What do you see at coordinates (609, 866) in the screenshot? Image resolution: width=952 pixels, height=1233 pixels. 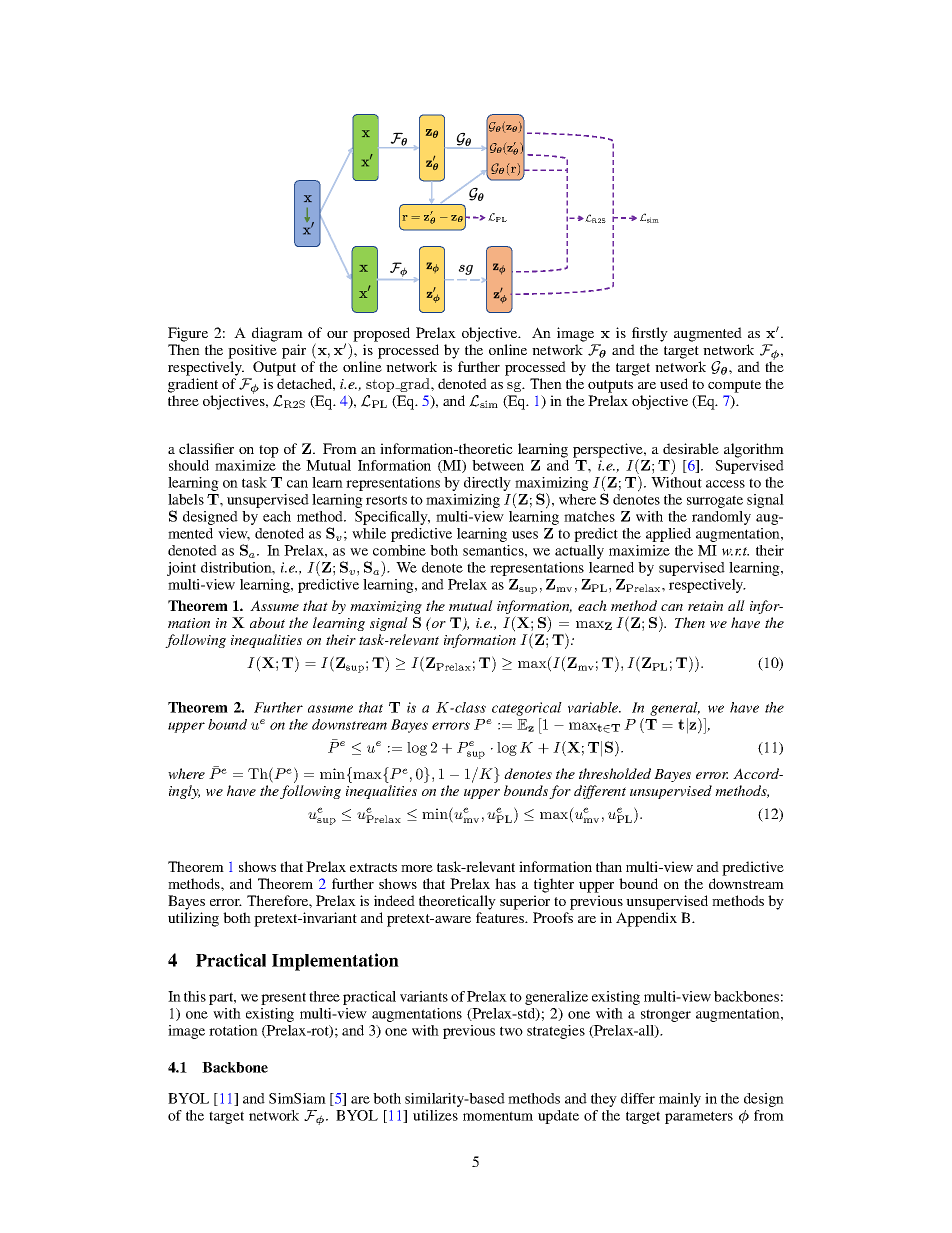 I see `than` at bounding box center [609, 866].
